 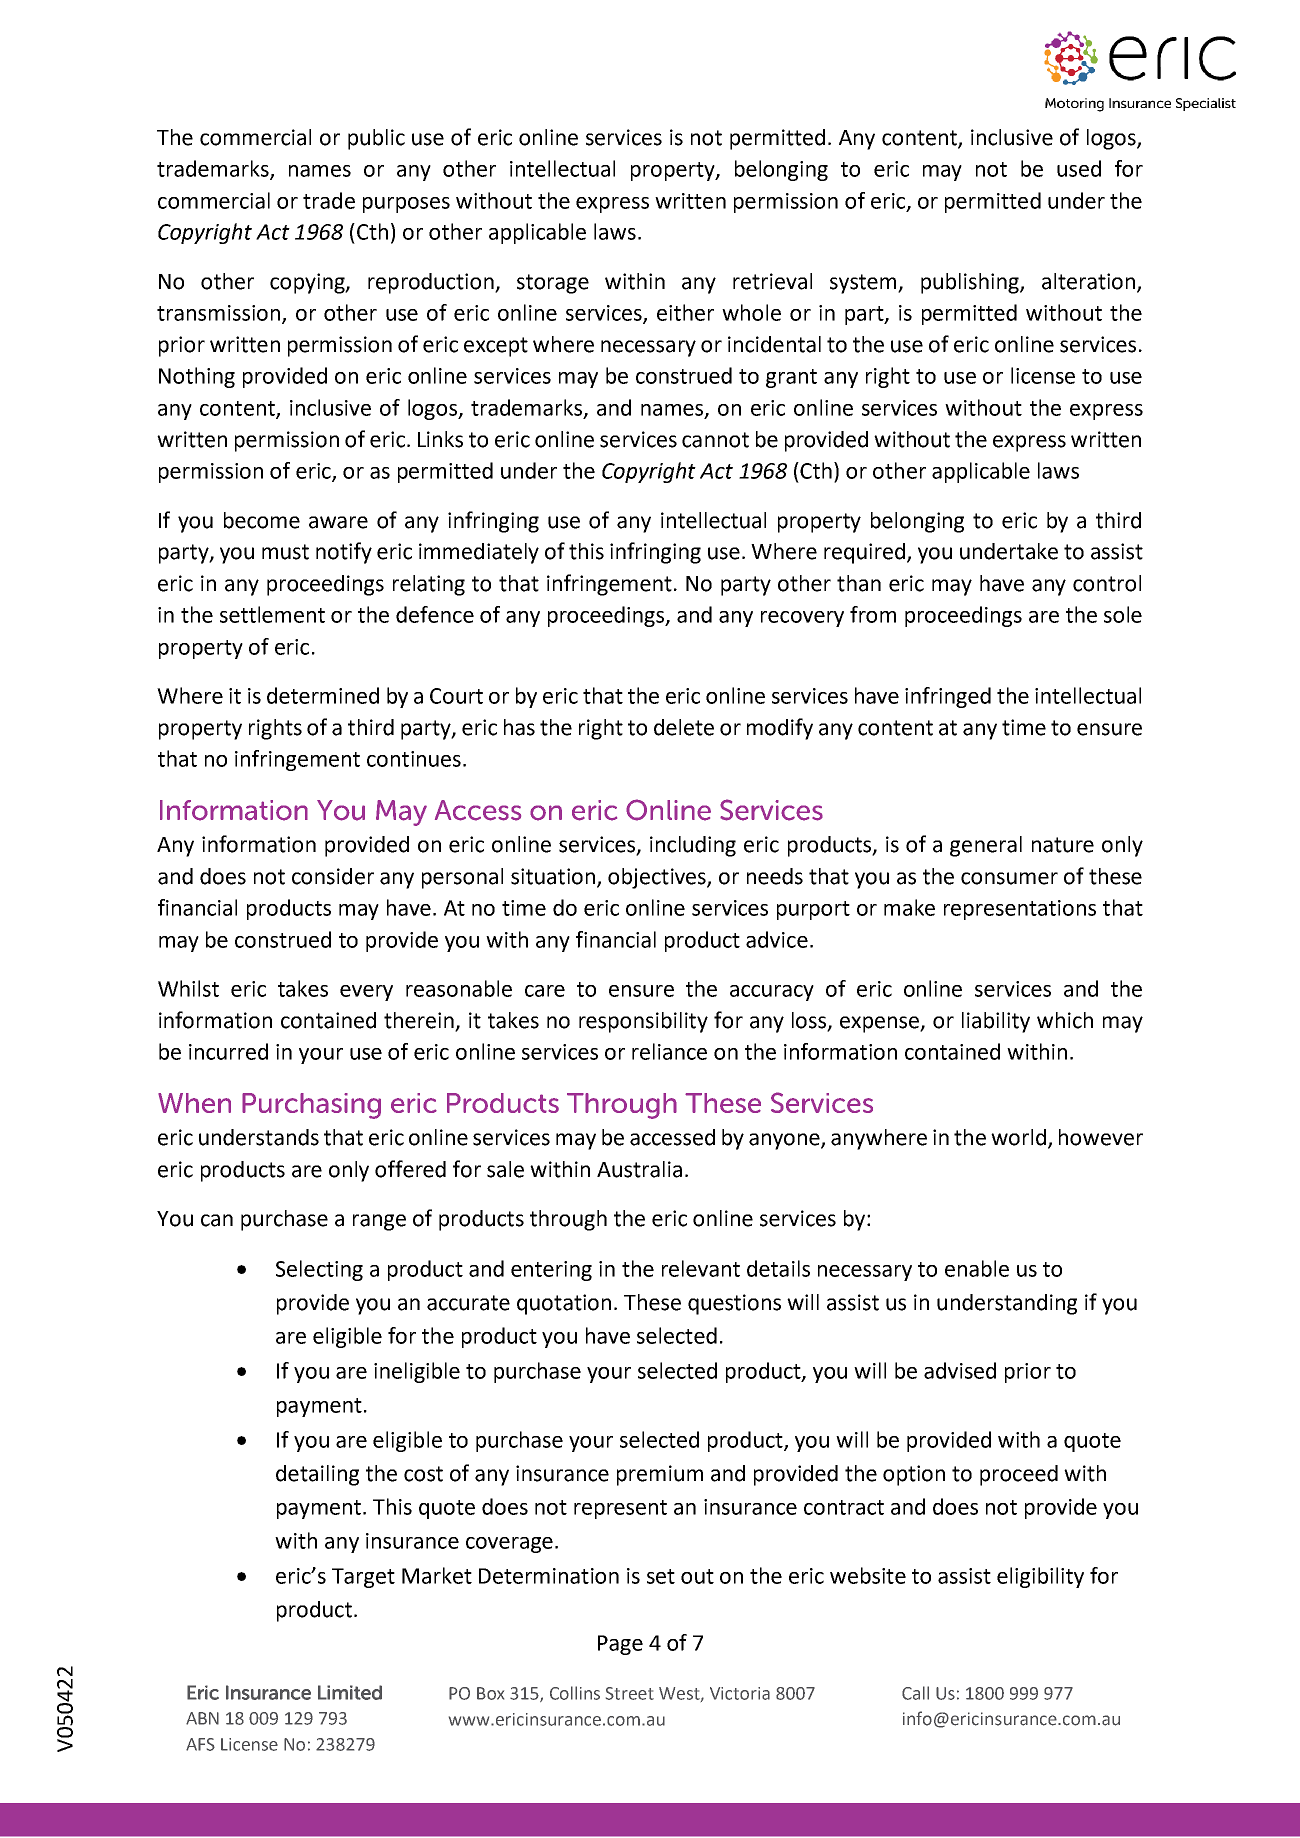 I want to click on advised, so click(x=960, y=1370).
